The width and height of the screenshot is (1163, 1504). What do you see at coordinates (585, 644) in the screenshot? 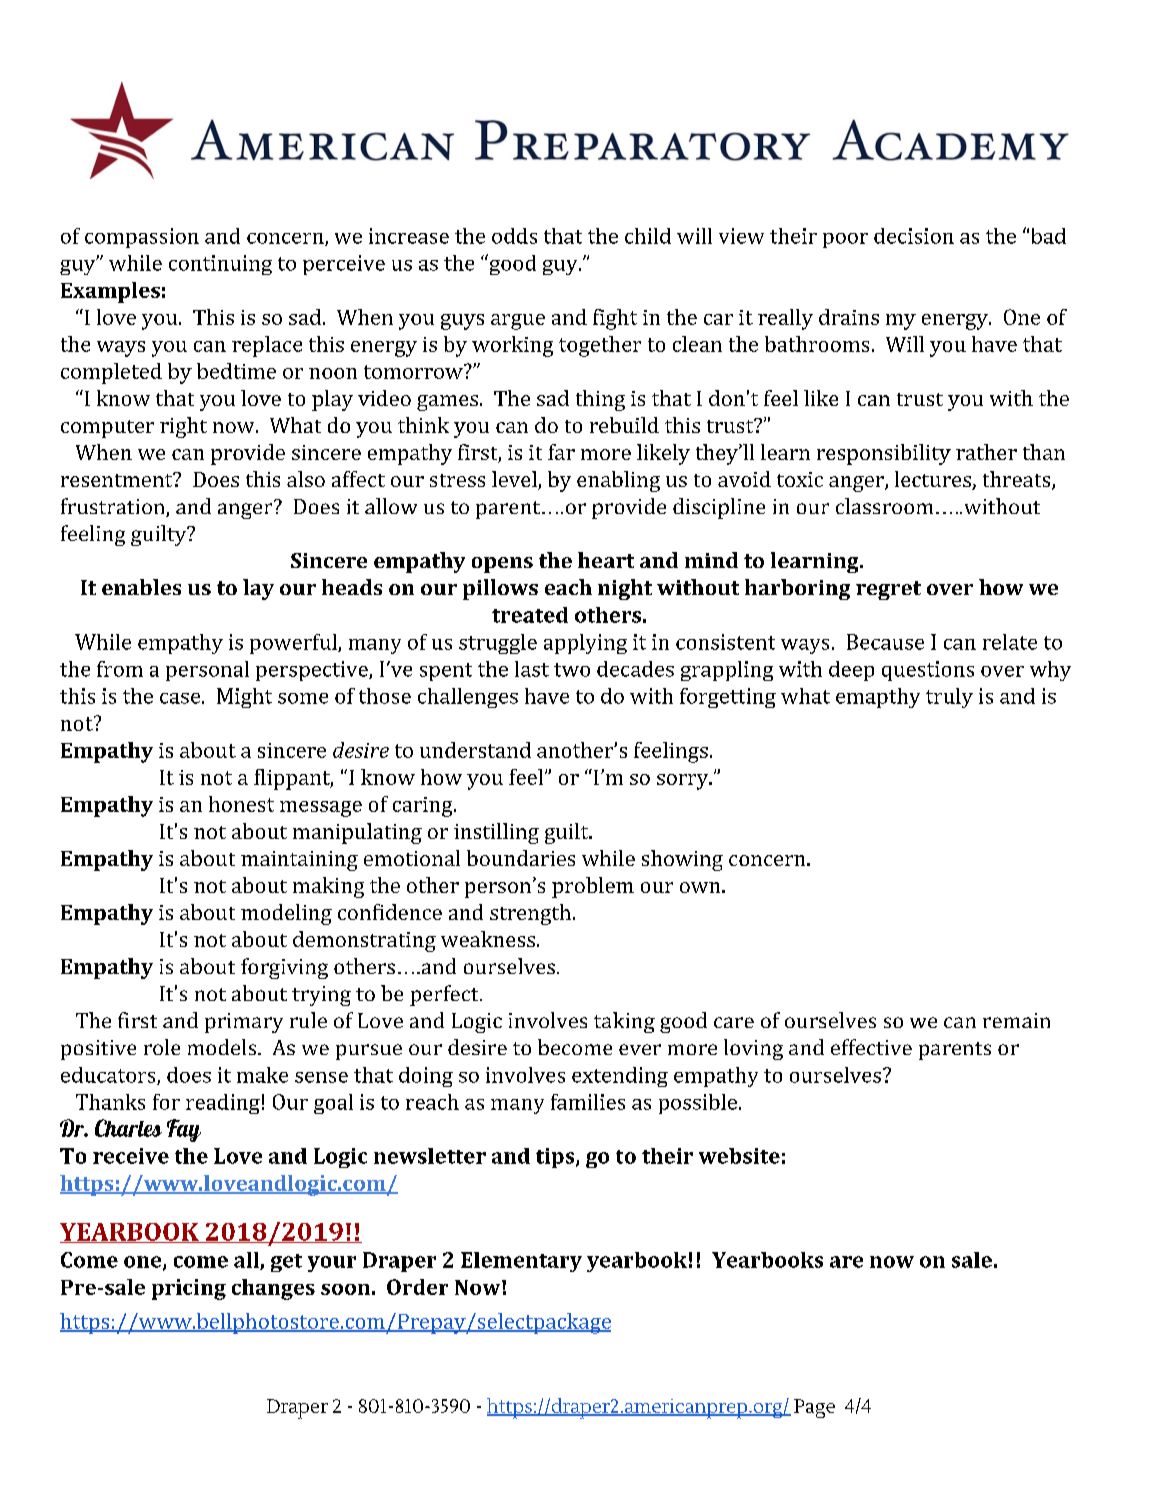
I see `applying` at bounding box center [585, 644].
